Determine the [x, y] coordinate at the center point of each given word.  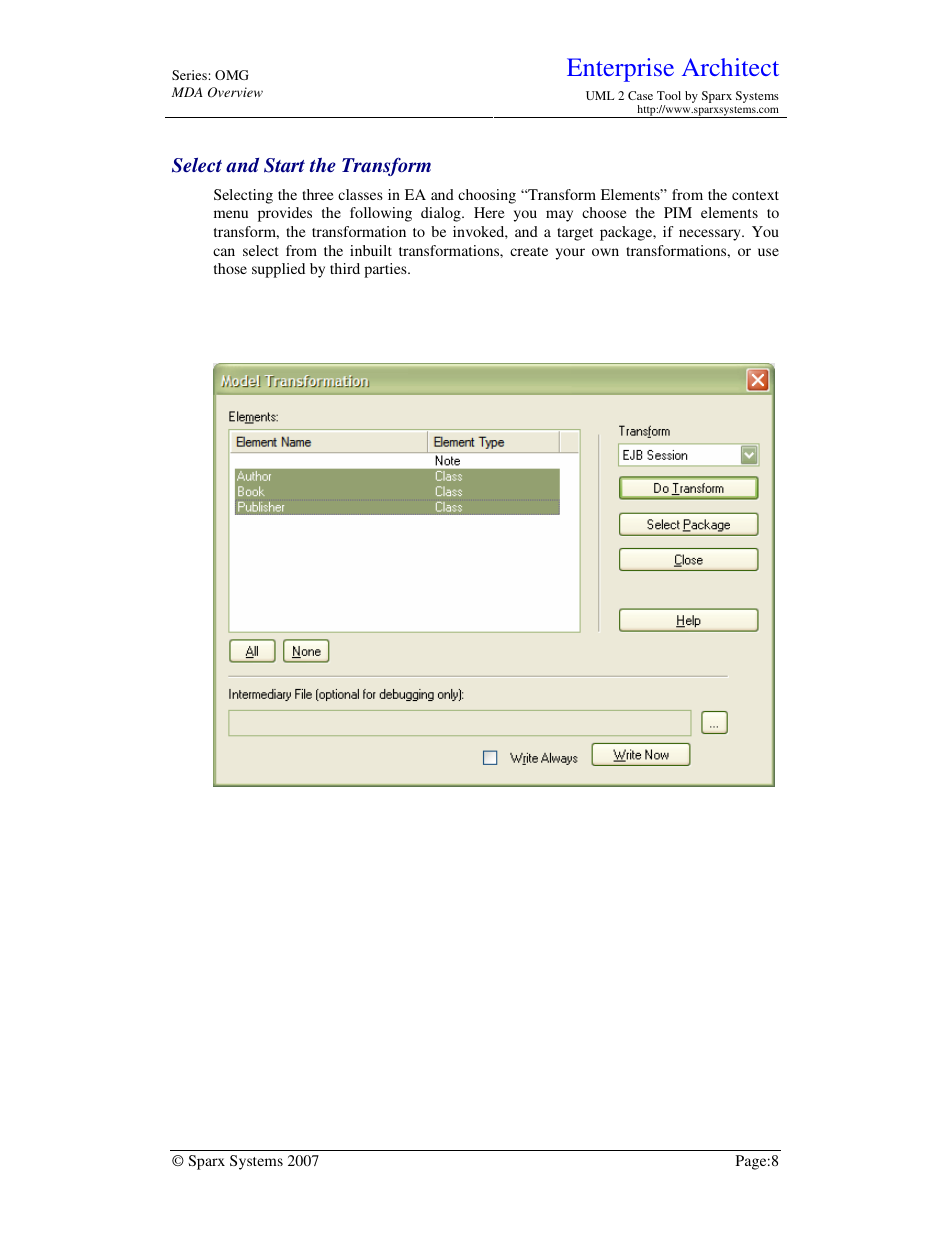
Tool [669, 95]
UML [600, 95]
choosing [487, 196]
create [529, 251]
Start [284, 165]
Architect [730, 67]
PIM [678, 212]
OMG [231, 75]
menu [231, 214]
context [755, 195]
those [230, 268]
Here [489, 212]
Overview [235, 92]
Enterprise [620, 70]
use [768, 252]
